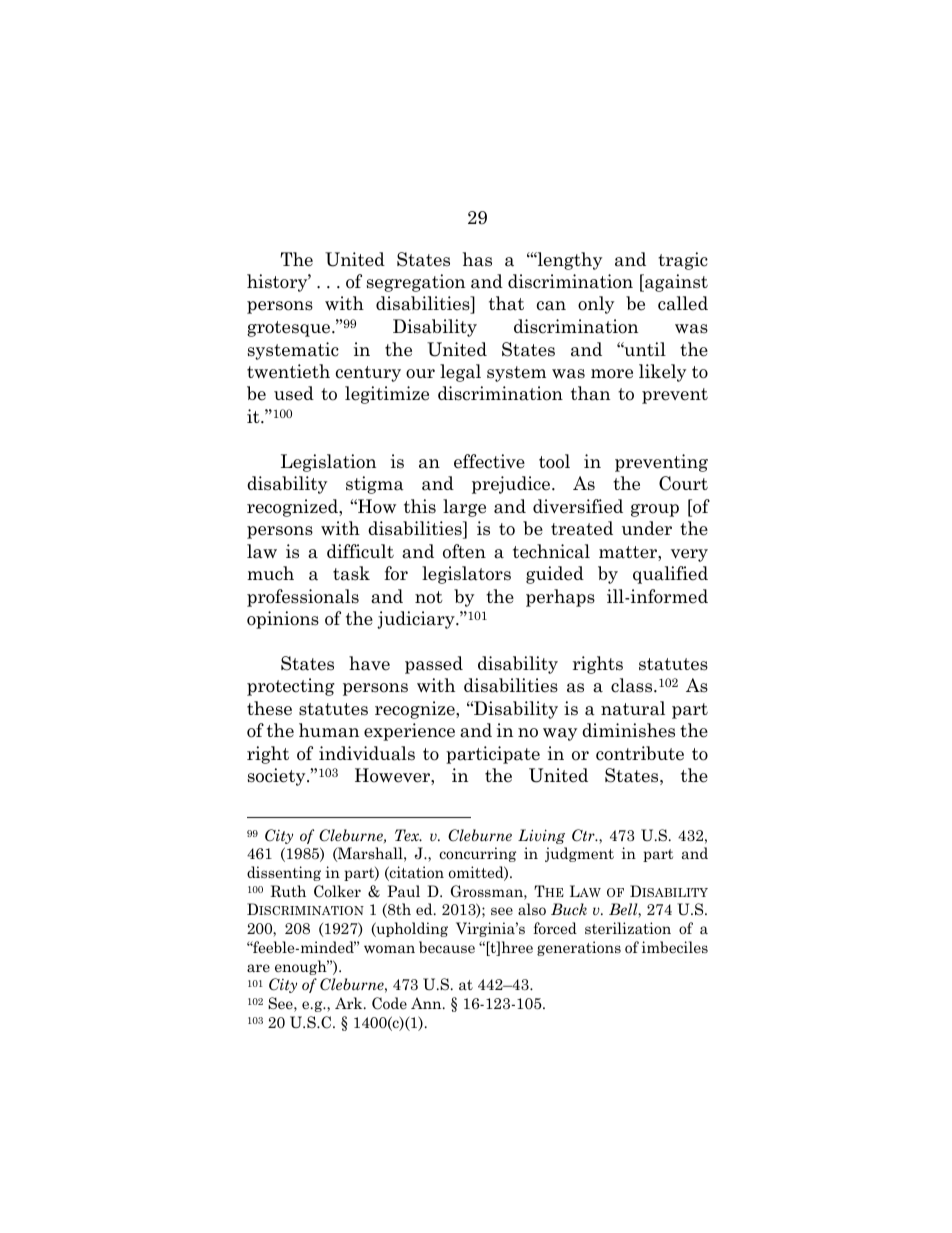 Image resolution: width=952 pixels, height=1233 pixels. What do you see at coordinates (464, 551) in the document?
I see `often` at bounding box center [464, 551].
